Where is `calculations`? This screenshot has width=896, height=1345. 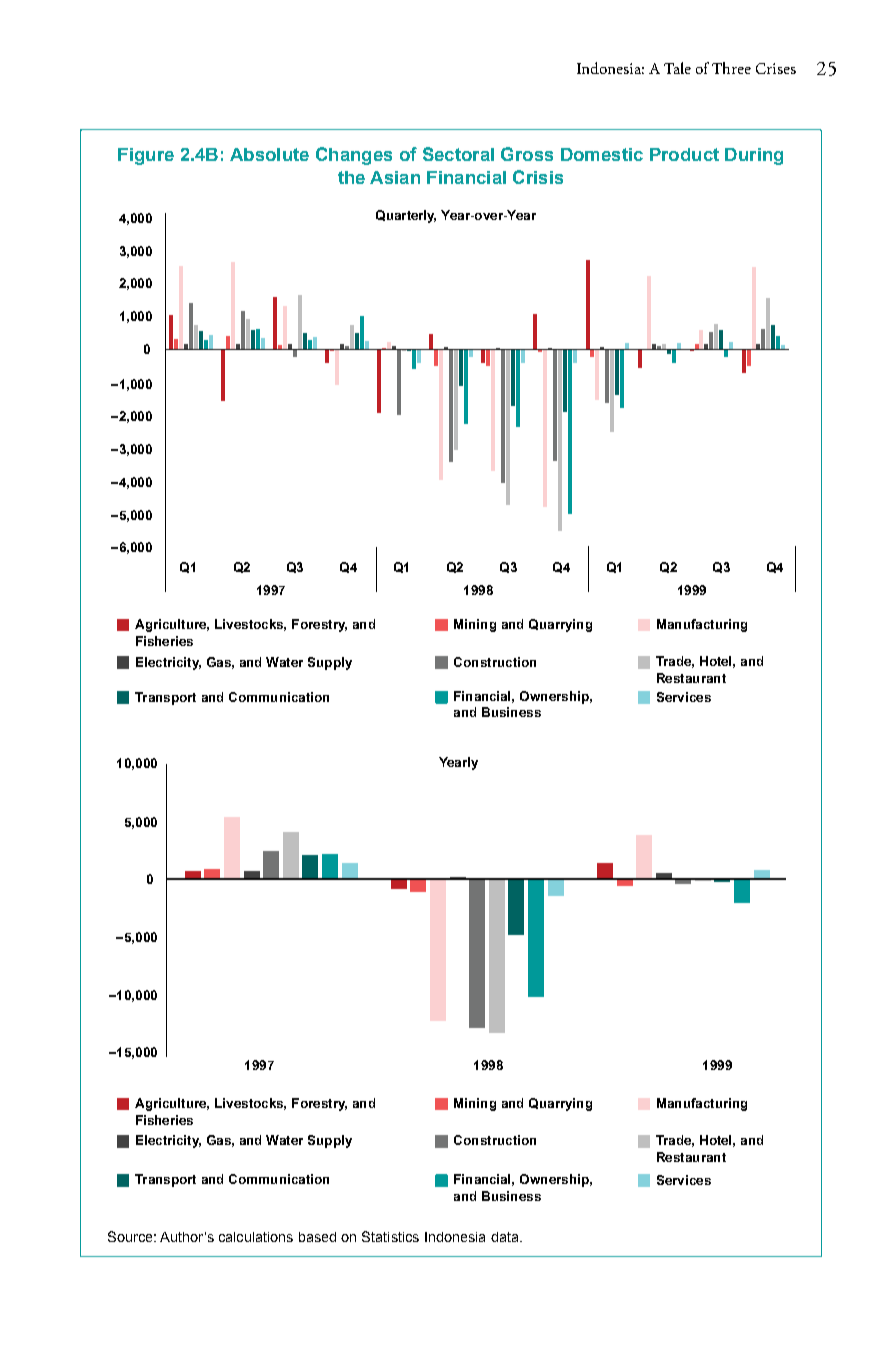 calculations is located at coordinates (256, 1237).
